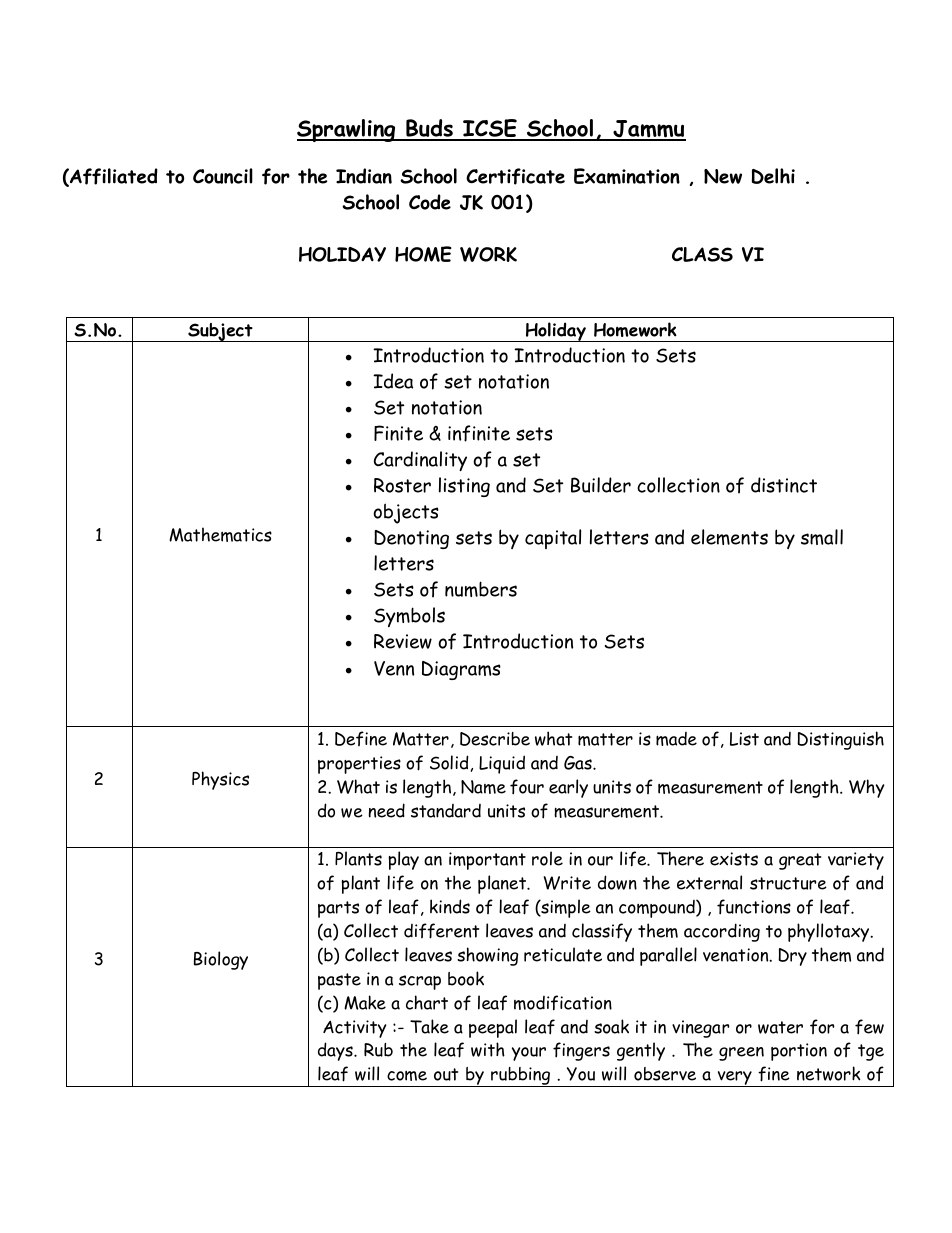 This image has height=1233, width=952. What do you see at coordinates (515, 176) in the image?
I see `Certificate` at bounding box center [515, 176].
